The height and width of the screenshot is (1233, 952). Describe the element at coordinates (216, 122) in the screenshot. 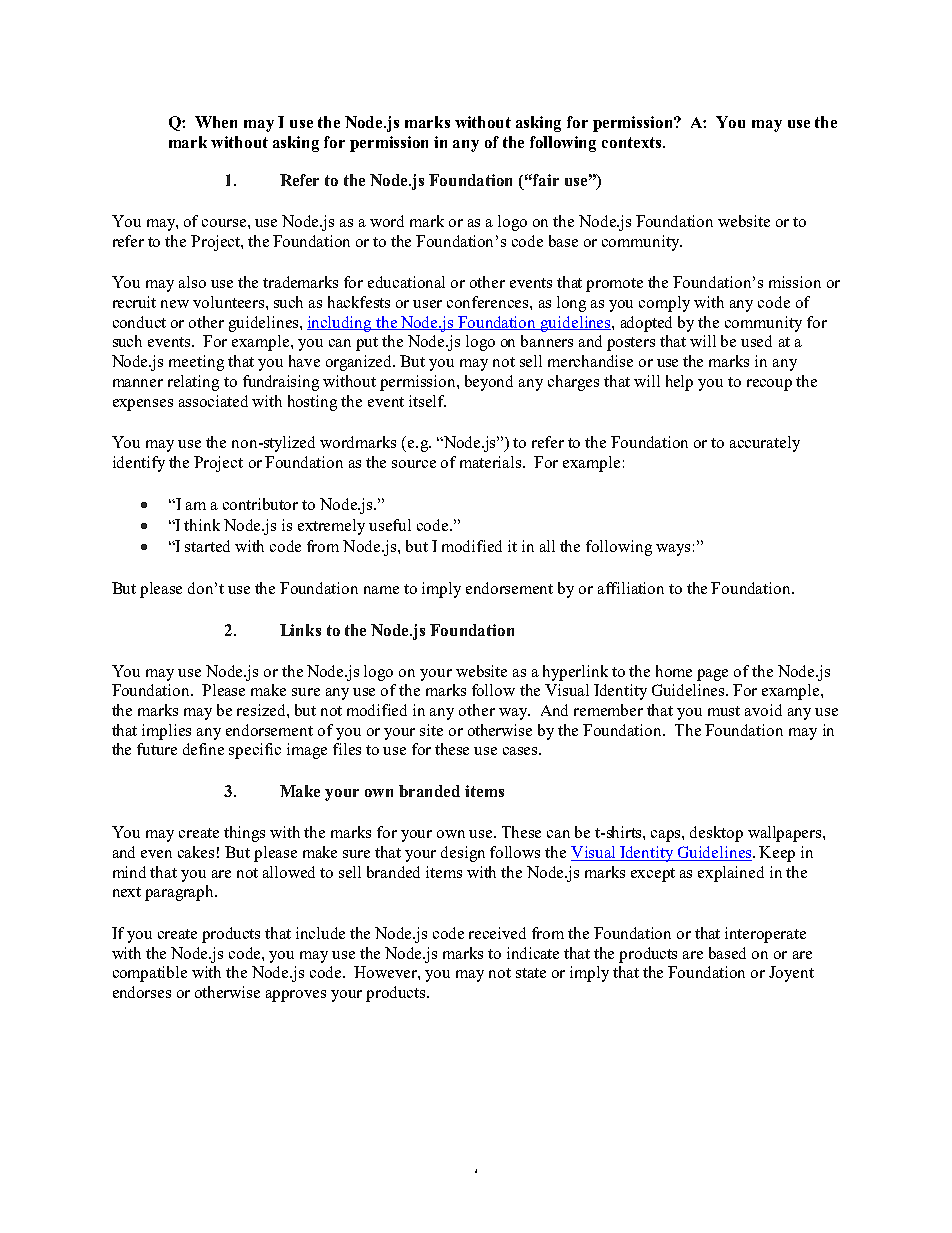

I see `When` at that location.
